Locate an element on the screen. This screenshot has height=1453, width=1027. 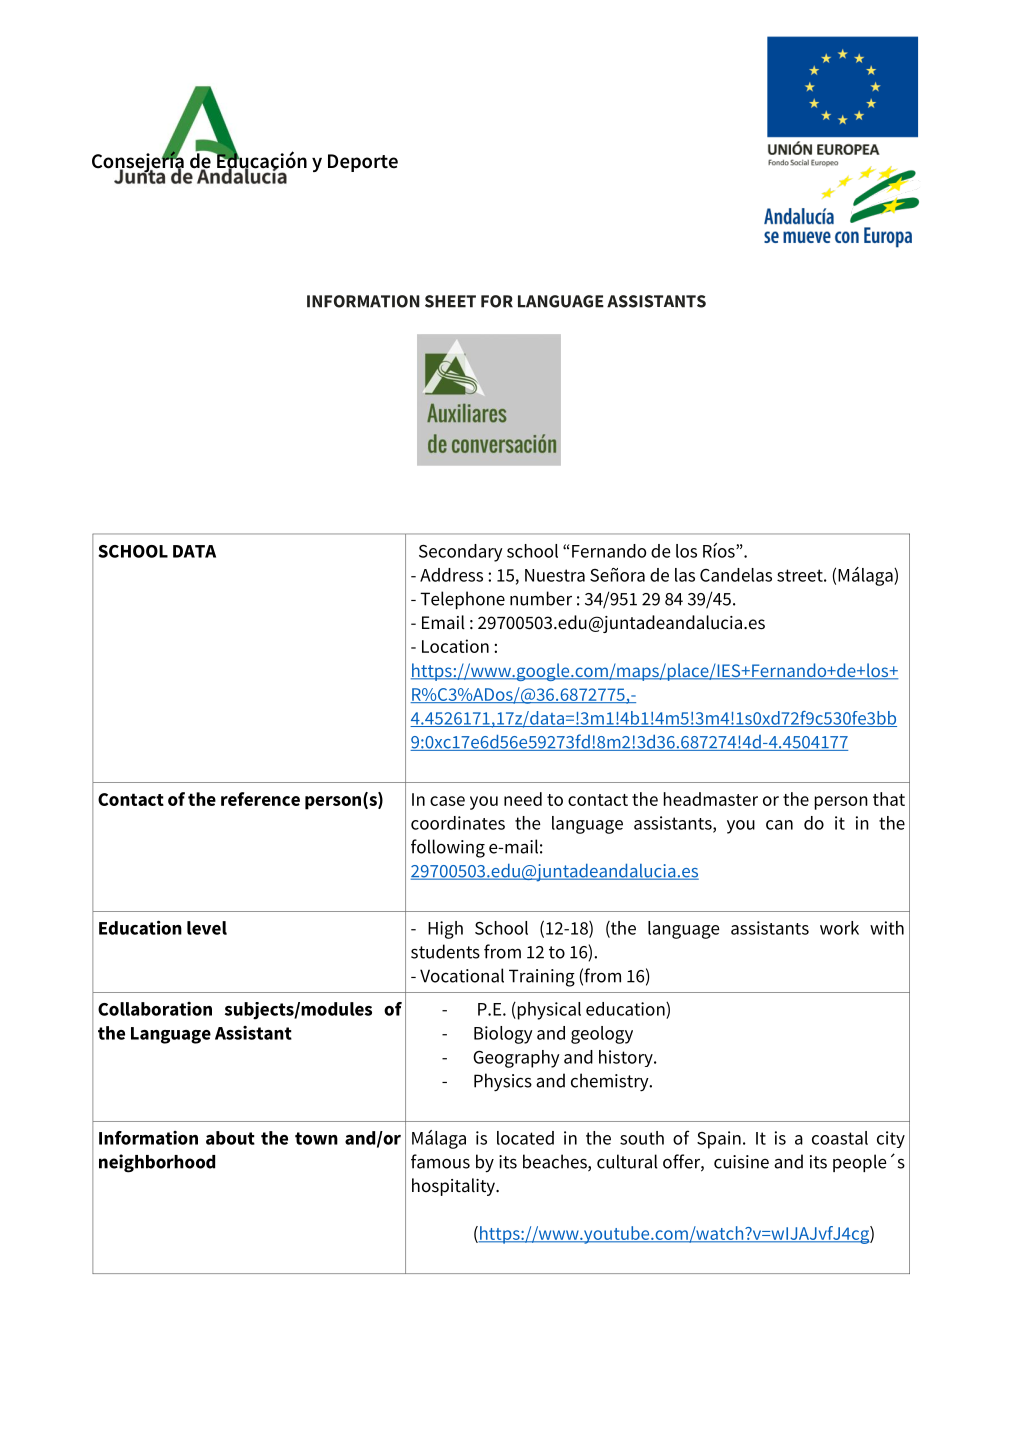
Address is located at coordinates (451, 575).
